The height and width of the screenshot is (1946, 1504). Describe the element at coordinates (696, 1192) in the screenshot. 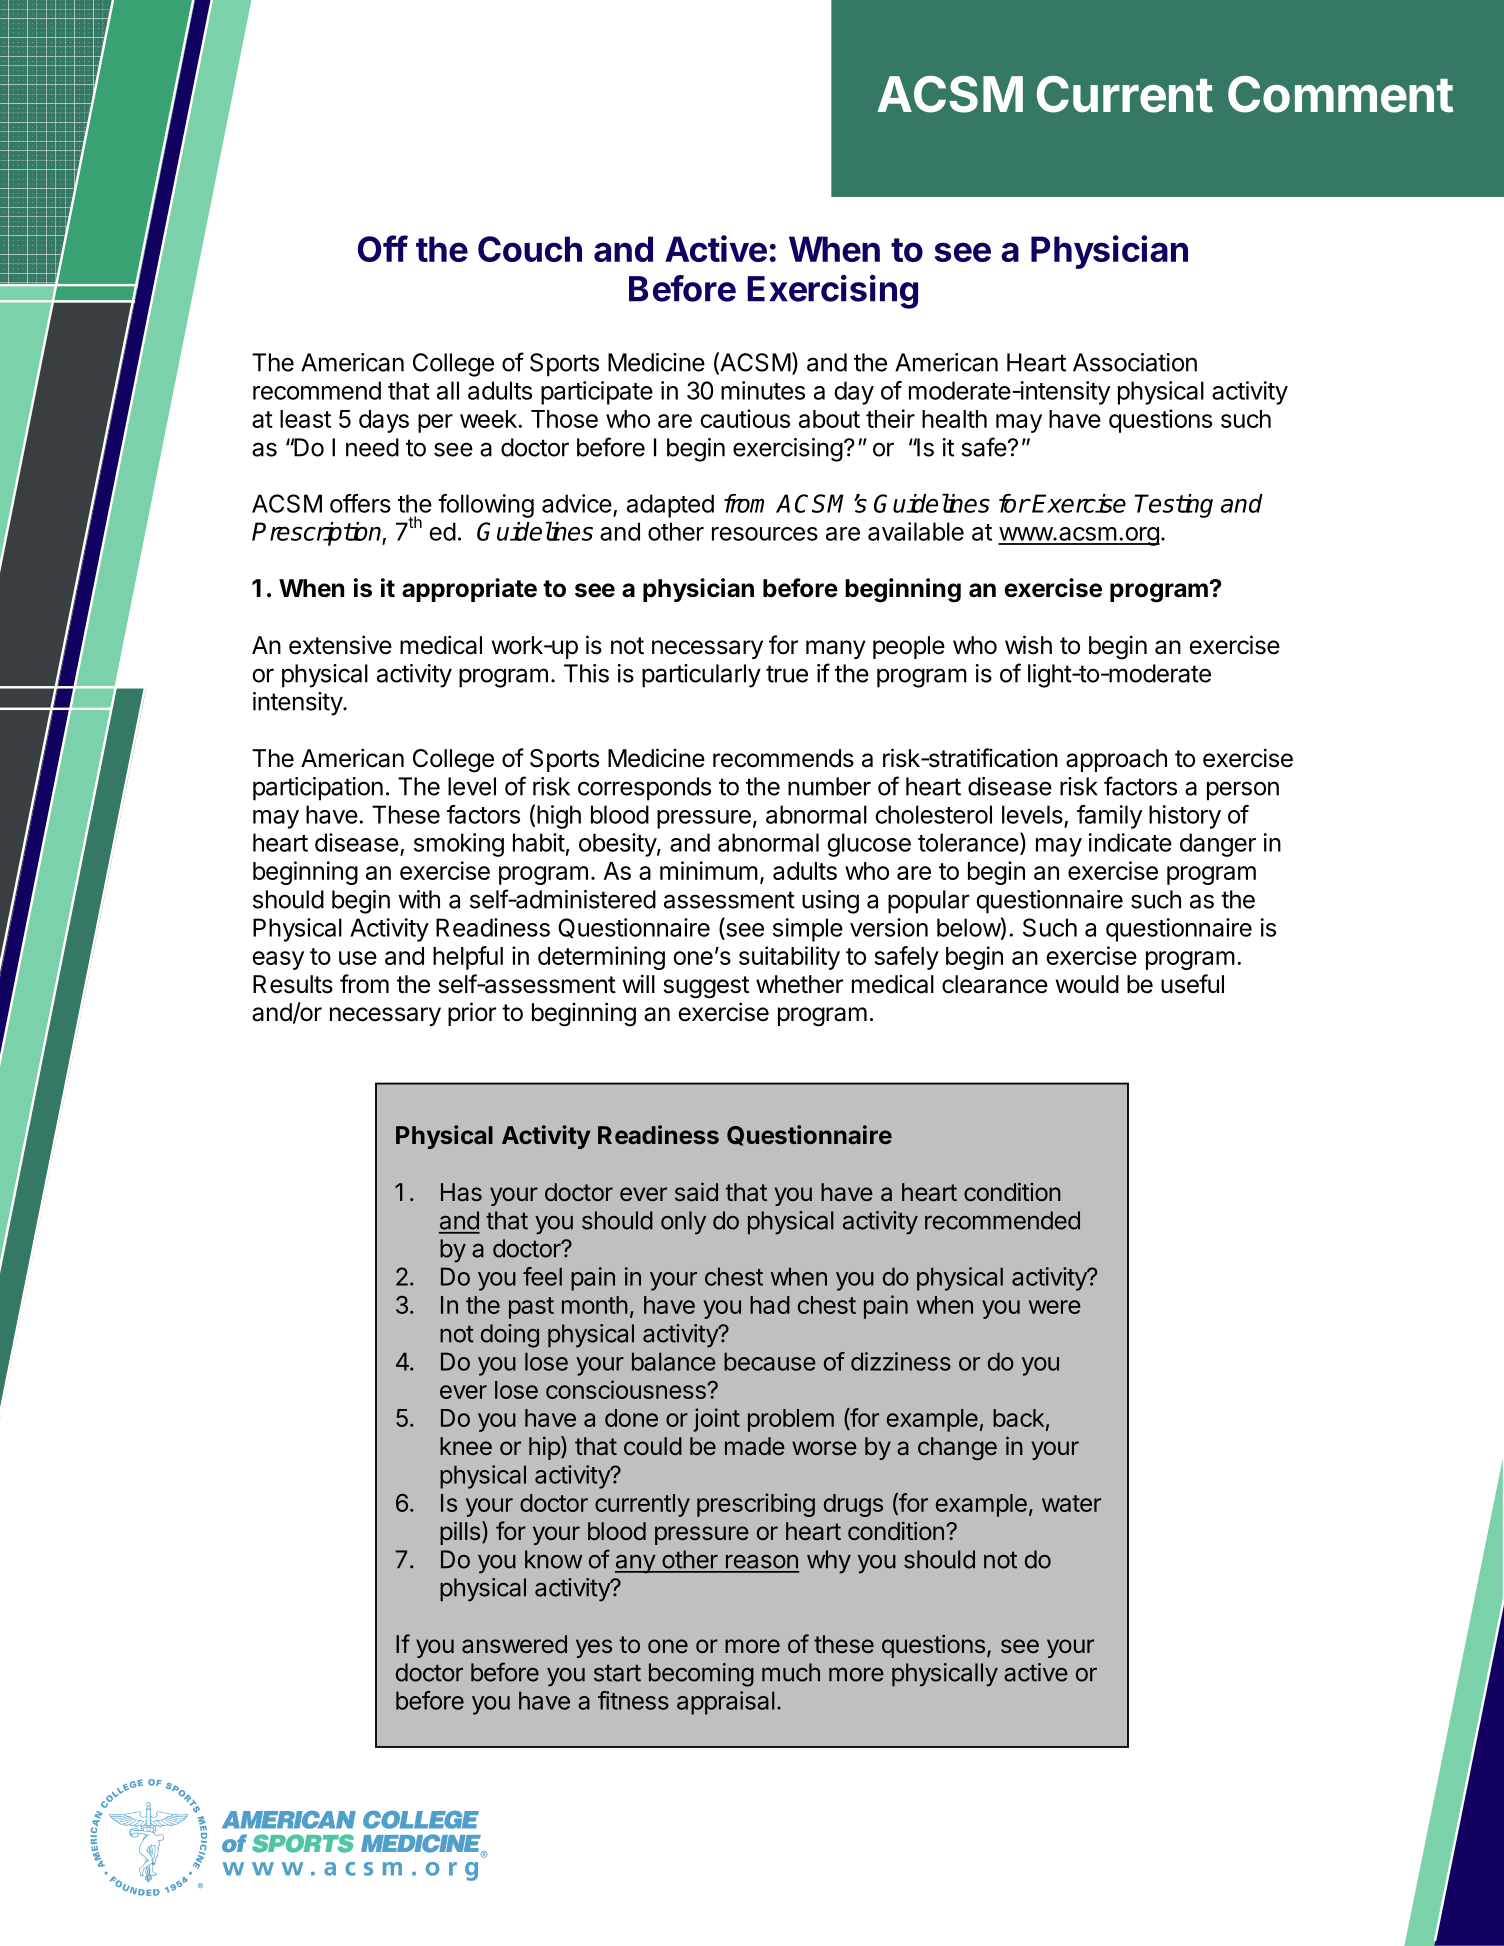

I see `said` at that location.
